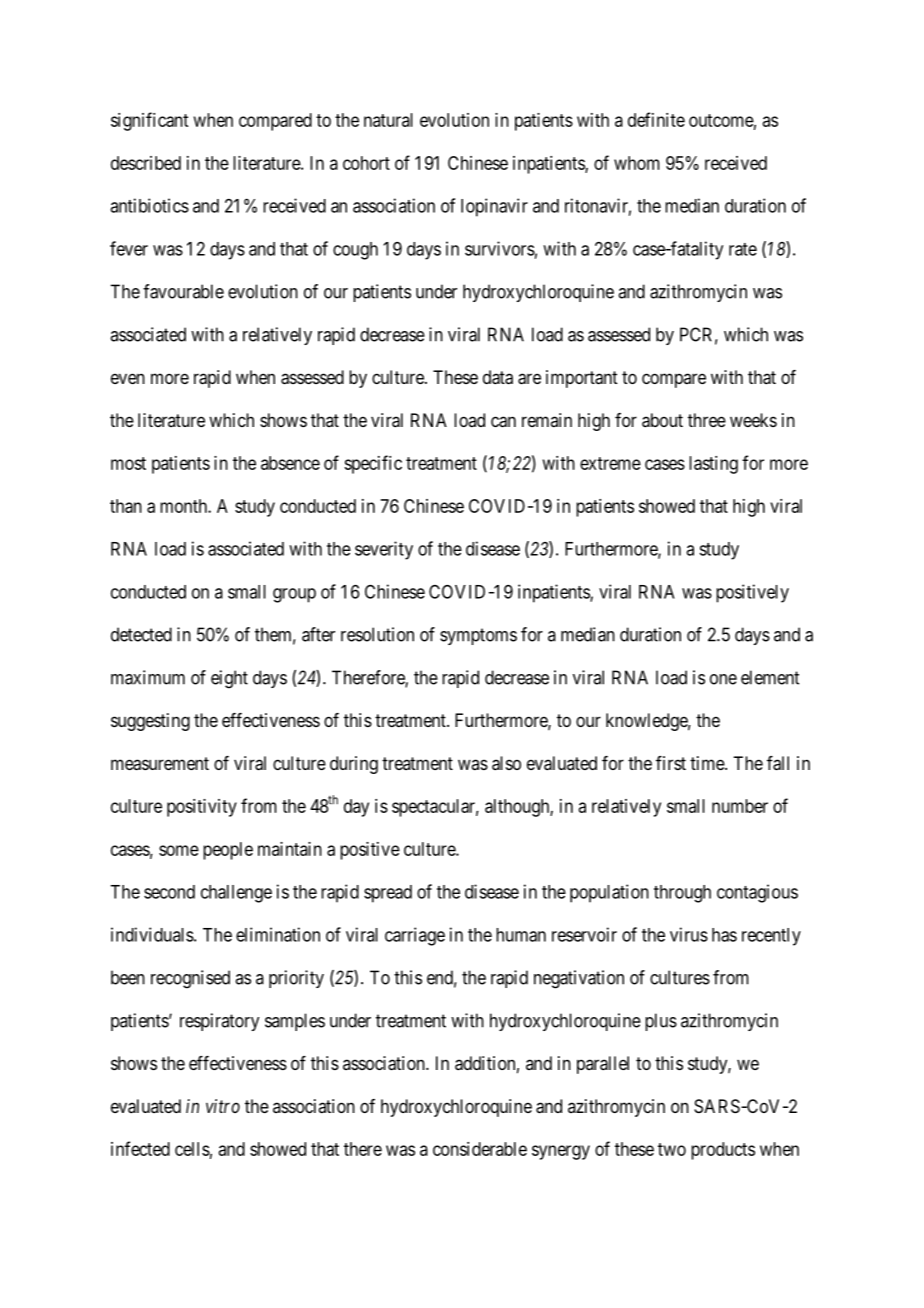 The image size is (924, 1308). What do you see at coordinates (236, 894) in the screenshot?
I see `challenge` at bounding box center [236, 894].
